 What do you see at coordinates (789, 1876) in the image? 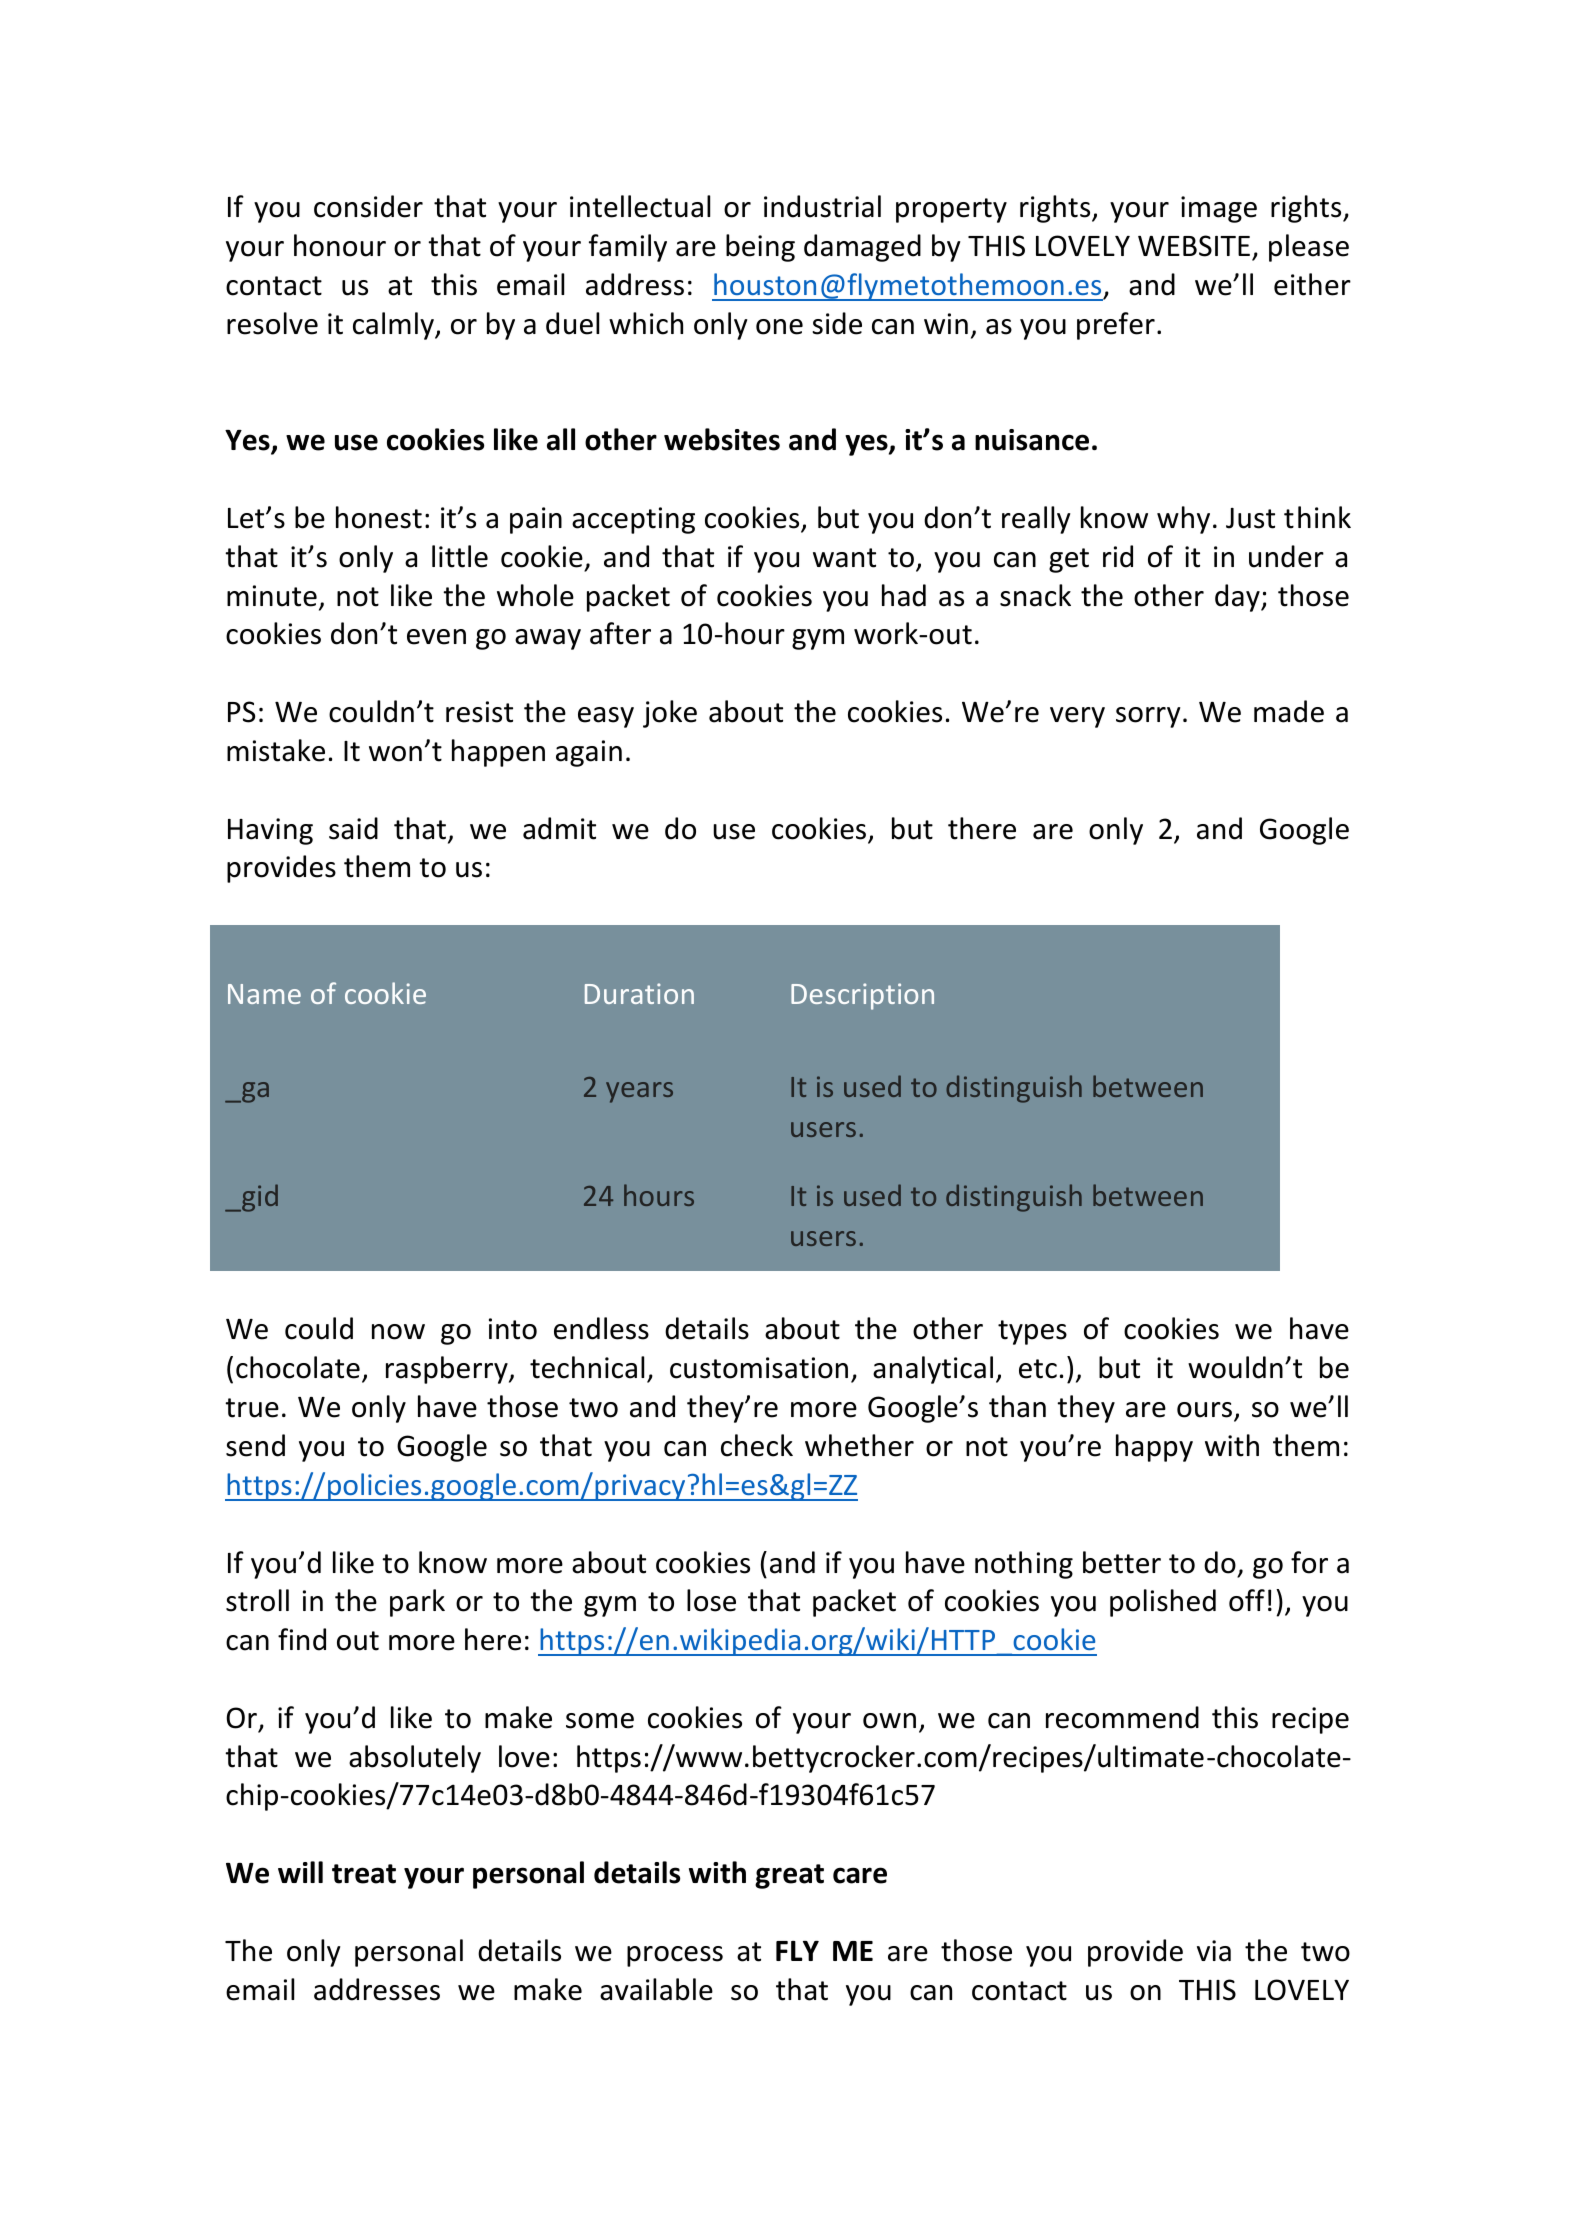
I see `great` at bounding box center [789, 1876].
